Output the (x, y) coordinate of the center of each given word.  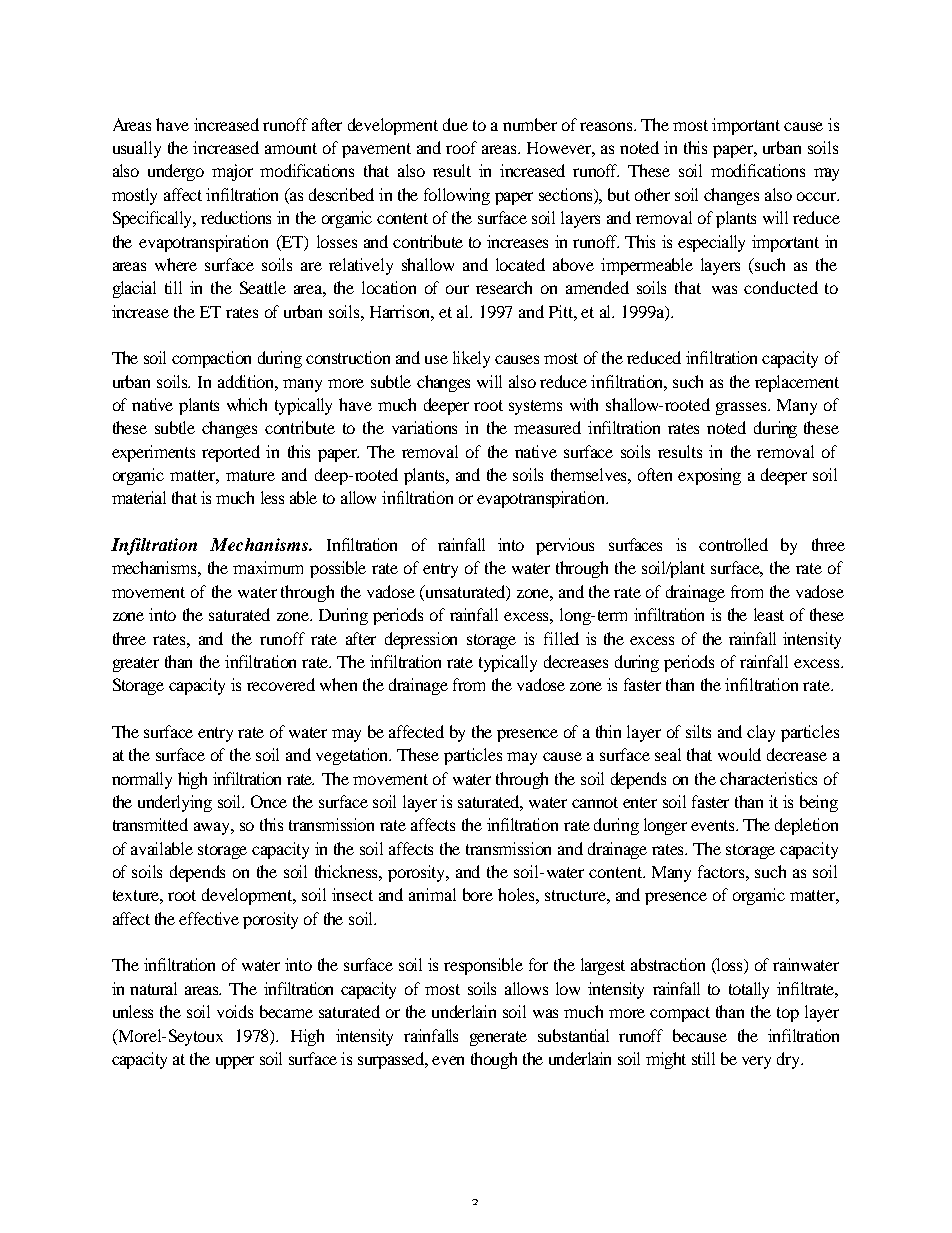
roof (461, 147)
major (232, 172)
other (652, 194)
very (756, 1062)
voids (235, 1011)
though (494, 1060)
